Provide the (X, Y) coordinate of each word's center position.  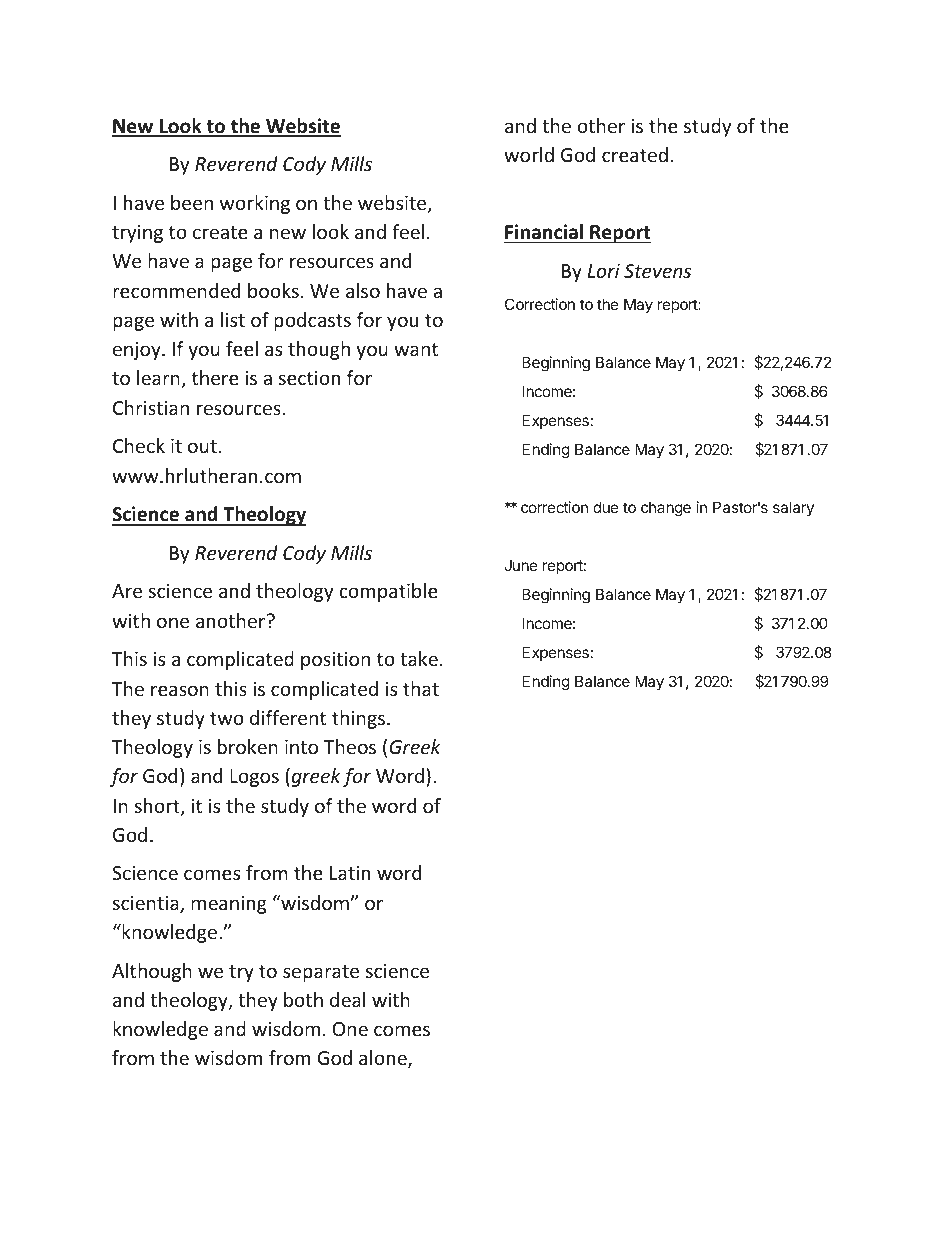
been (192, 202)
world (529, 154)
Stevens (657, 271)
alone (384, 1059)
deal (347, 999)
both (303, 999)
